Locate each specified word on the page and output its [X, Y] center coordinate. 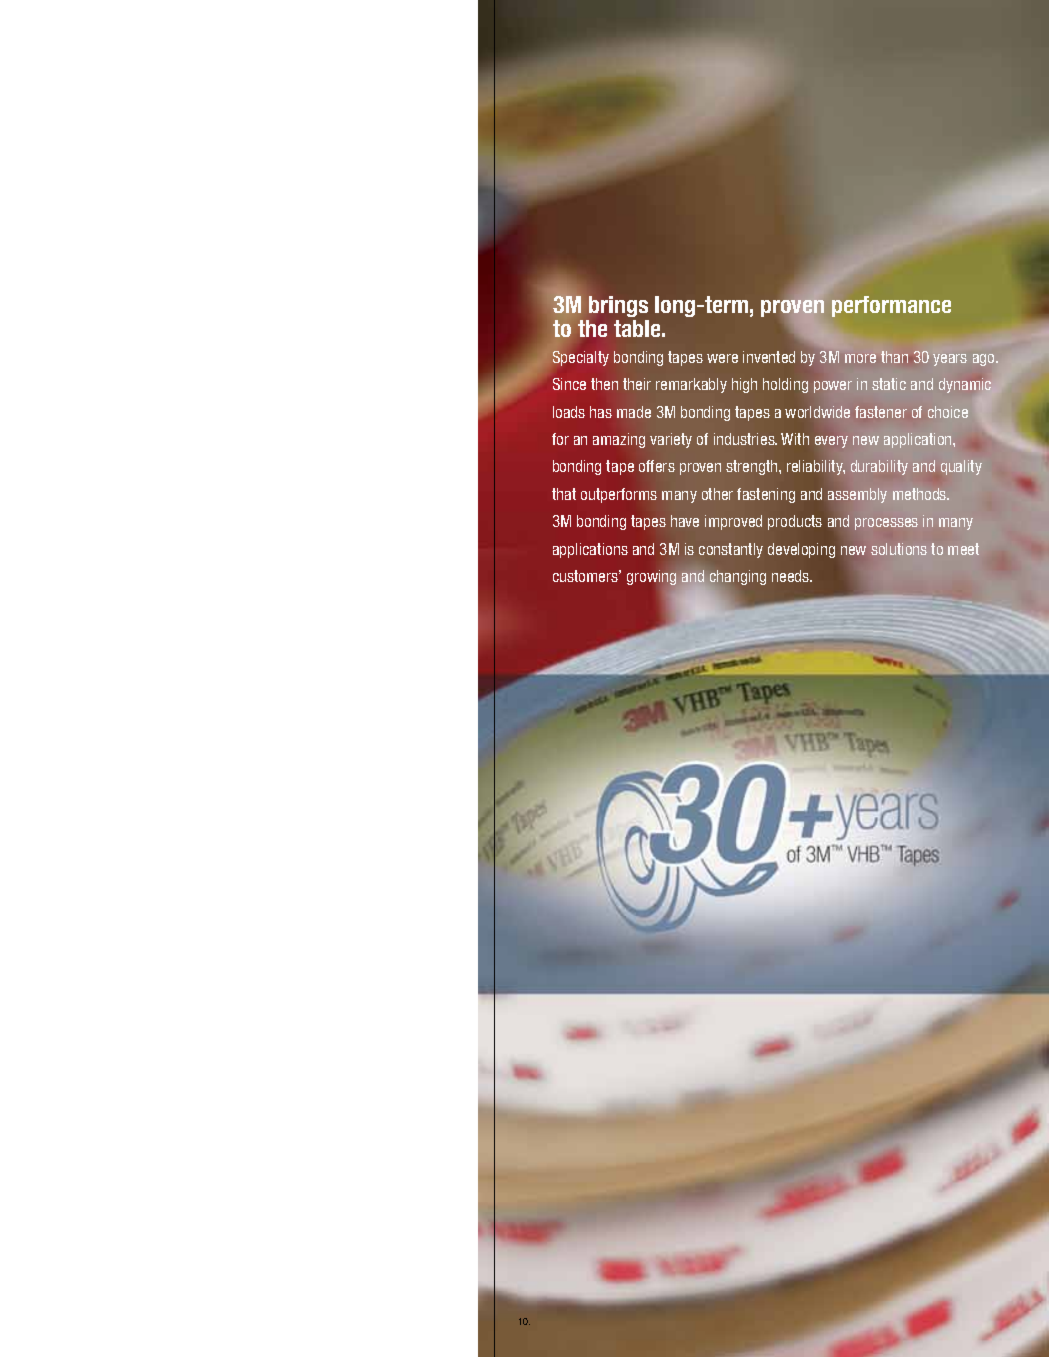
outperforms [619, 495]
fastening [766, 495]
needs [792, 576]
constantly [731, 550]
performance [891, 306]
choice [948, 412]
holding [785, 385]
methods [921, 494]
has [601, 412]
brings [618, 306]
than [894, 357]
